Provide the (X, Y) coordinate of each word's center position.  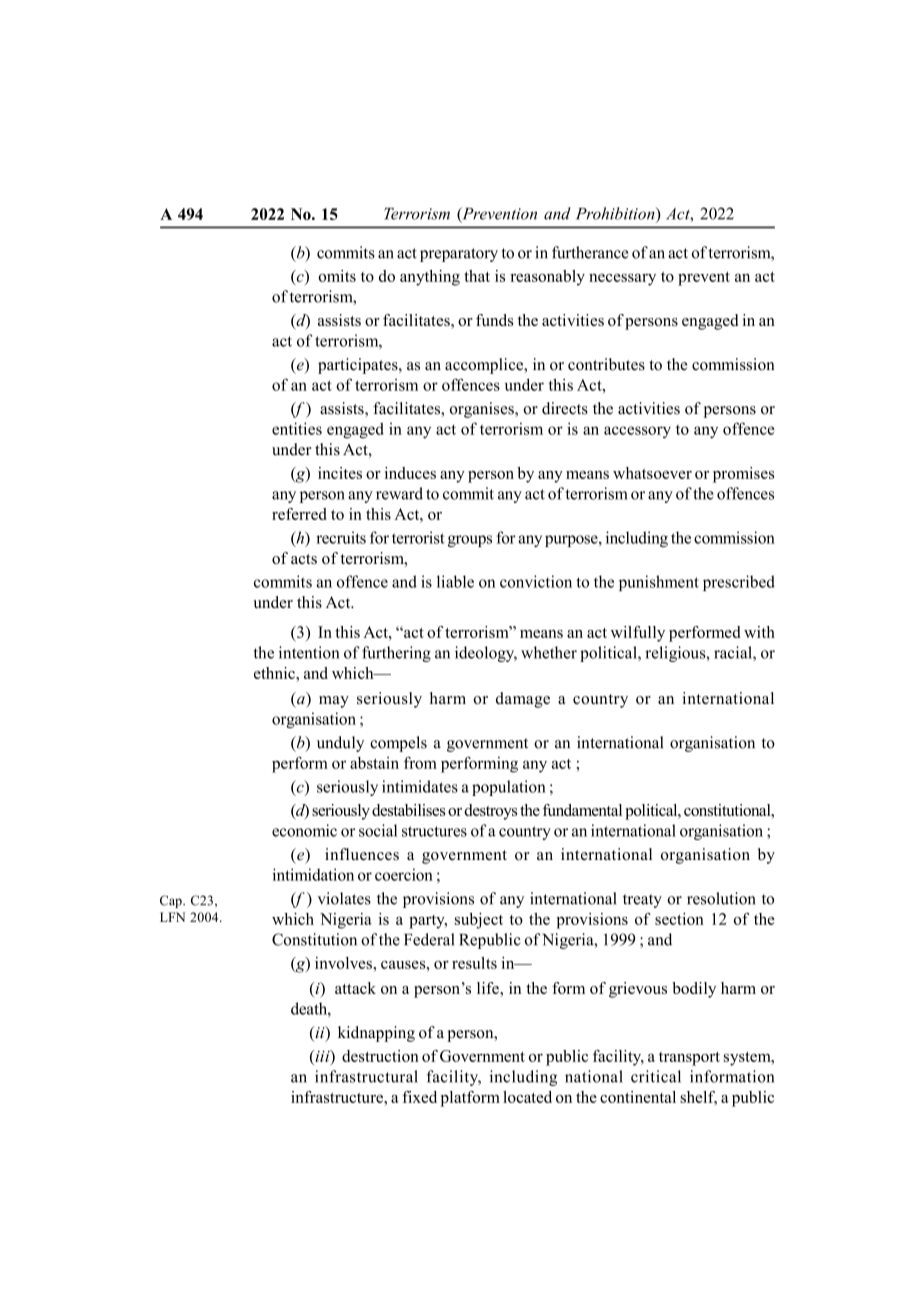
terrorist (418, 537)
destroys (490, 812)
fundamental (582, 810)
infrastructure (338, 1097)
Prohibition (616, 213)
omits (337, 276)
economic (304, 830)
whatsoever (652, 473)
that (477, 276)
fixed (419, 1097)
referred (299, 514)
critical (656, 1076)
